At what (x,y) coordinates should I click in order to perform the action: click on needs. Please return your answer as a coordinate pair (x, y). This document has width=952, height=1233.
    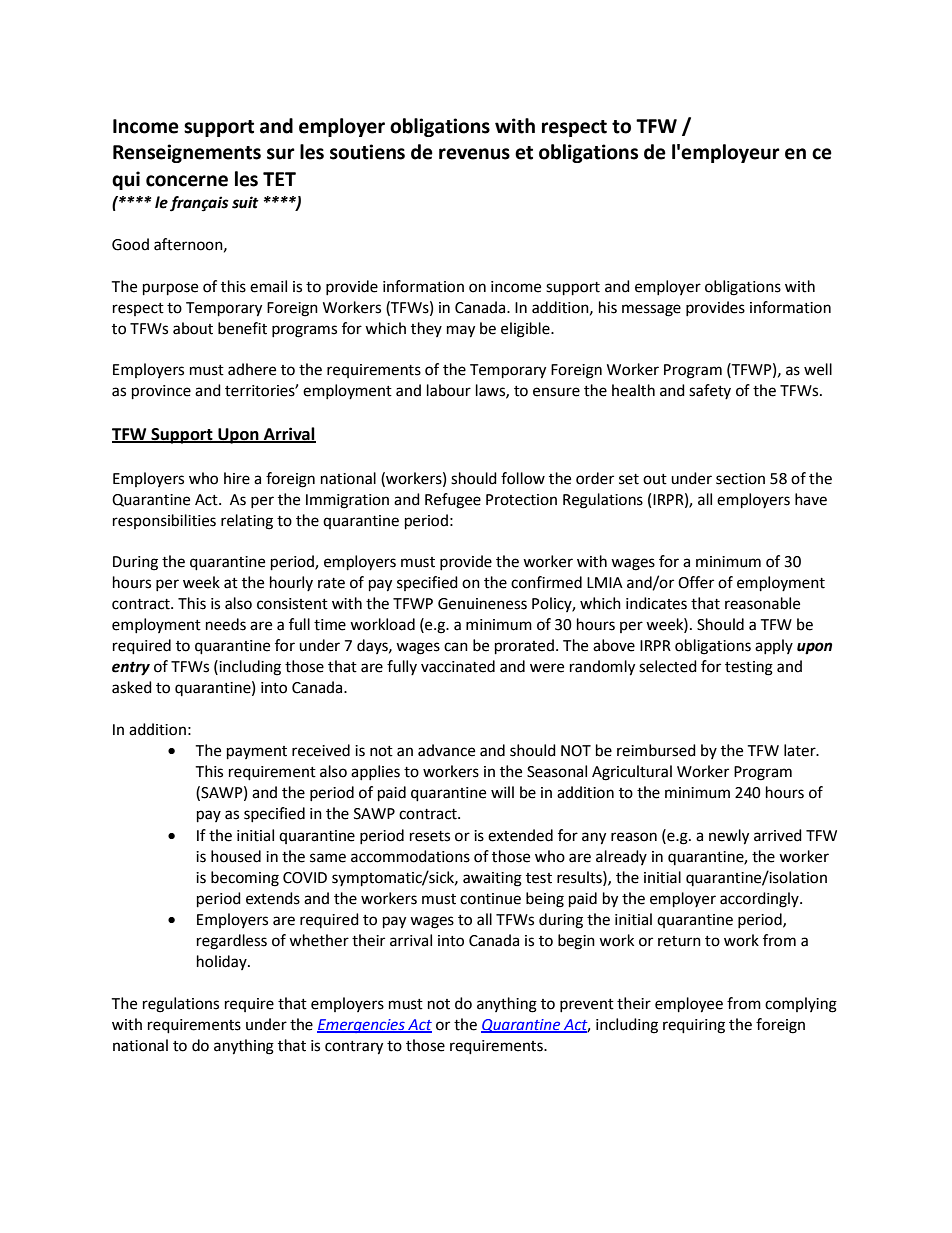
    Looking at the image, I should click on (226, 624).
